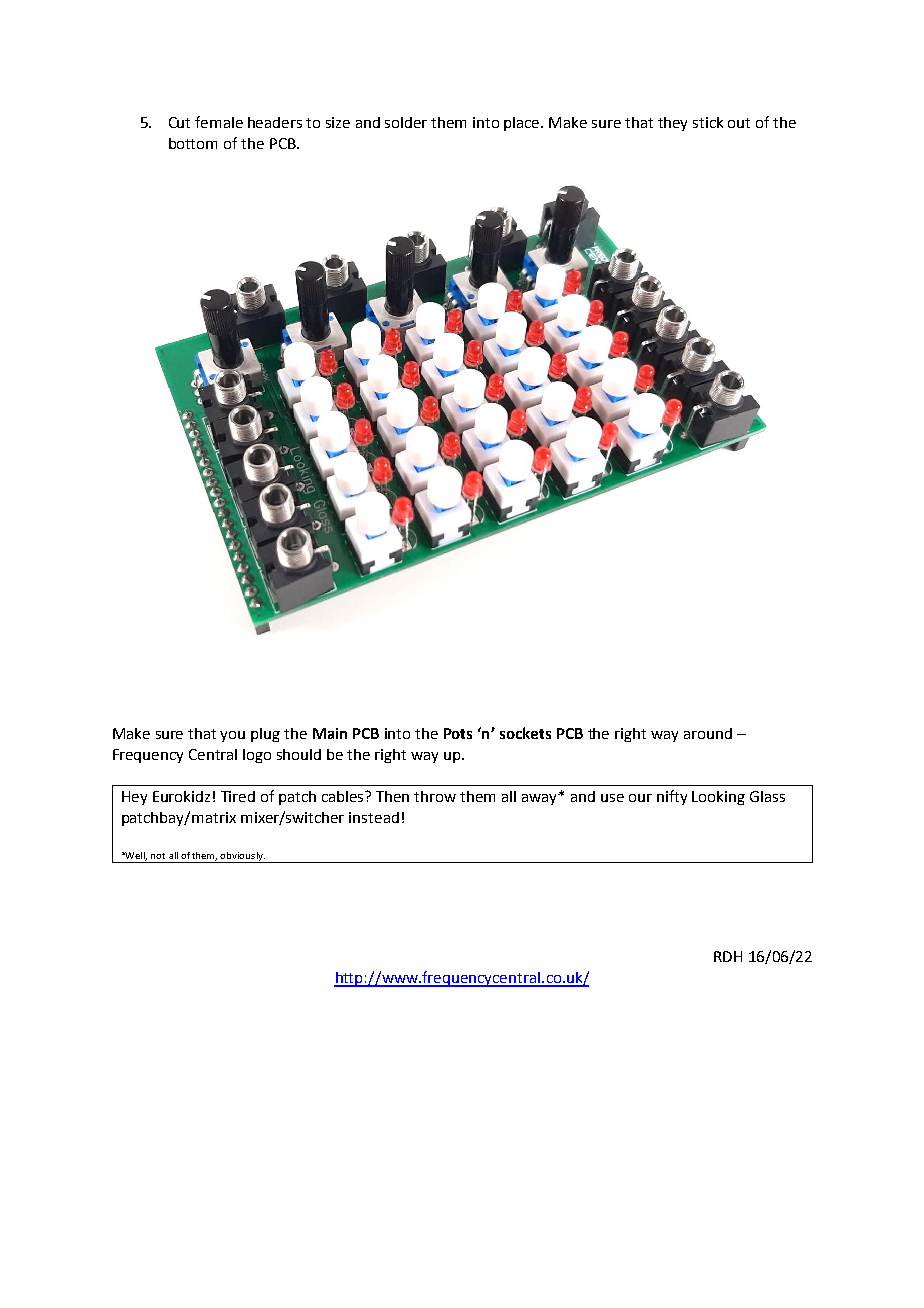 Image resolution: width=924 pixels, height=1308 pixels. Describe the element at coordinates (525, 733) in the image. I see `sockets` at that location.
